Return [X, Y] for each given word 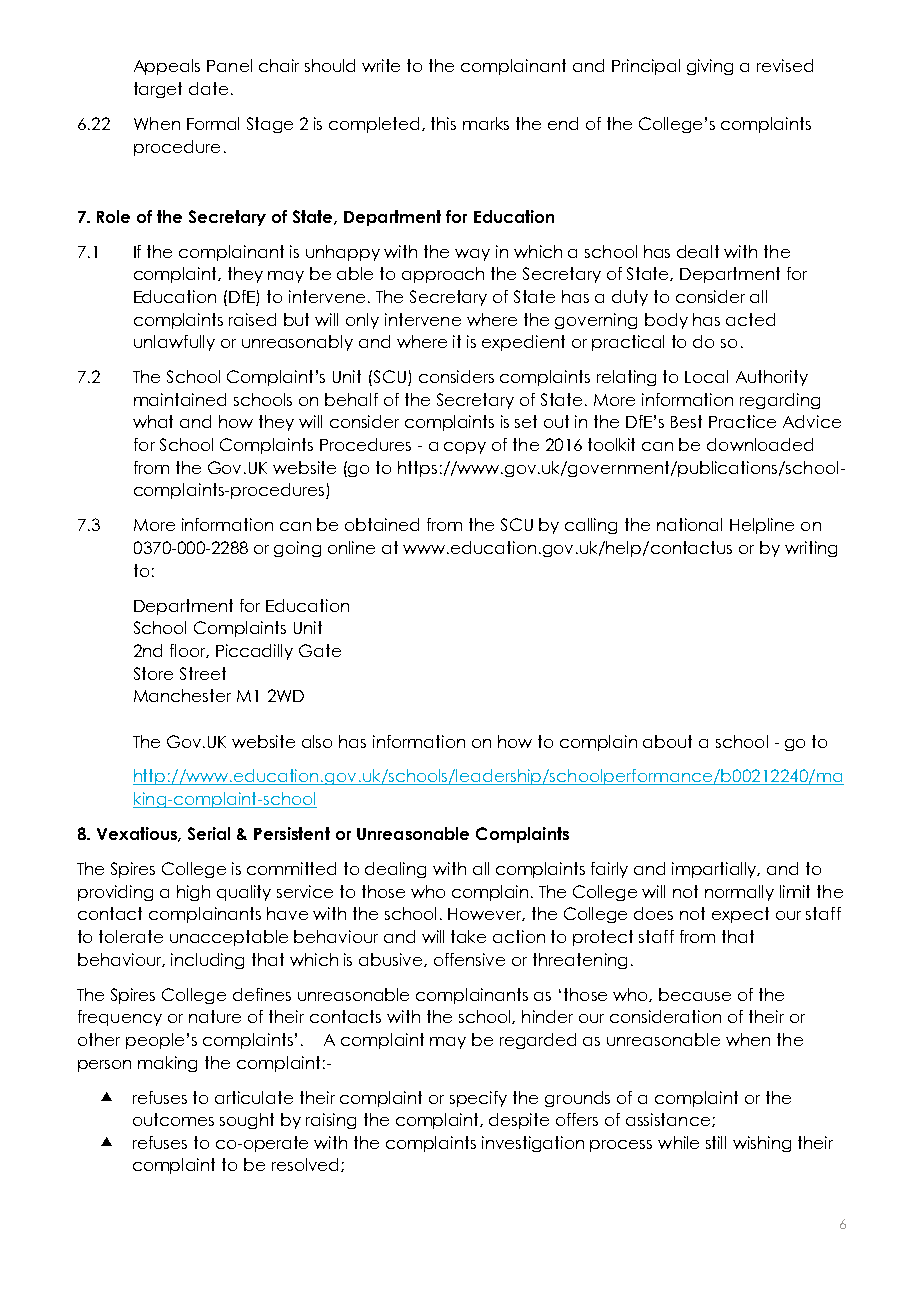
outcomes [173, 1119]
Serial [209, 833]
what [153, 421]
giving [710, 67]
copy [465, 448]
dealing [395, 870]
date [208, 88]
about [667, 741]
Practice [742, 421]
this [443, 123]
